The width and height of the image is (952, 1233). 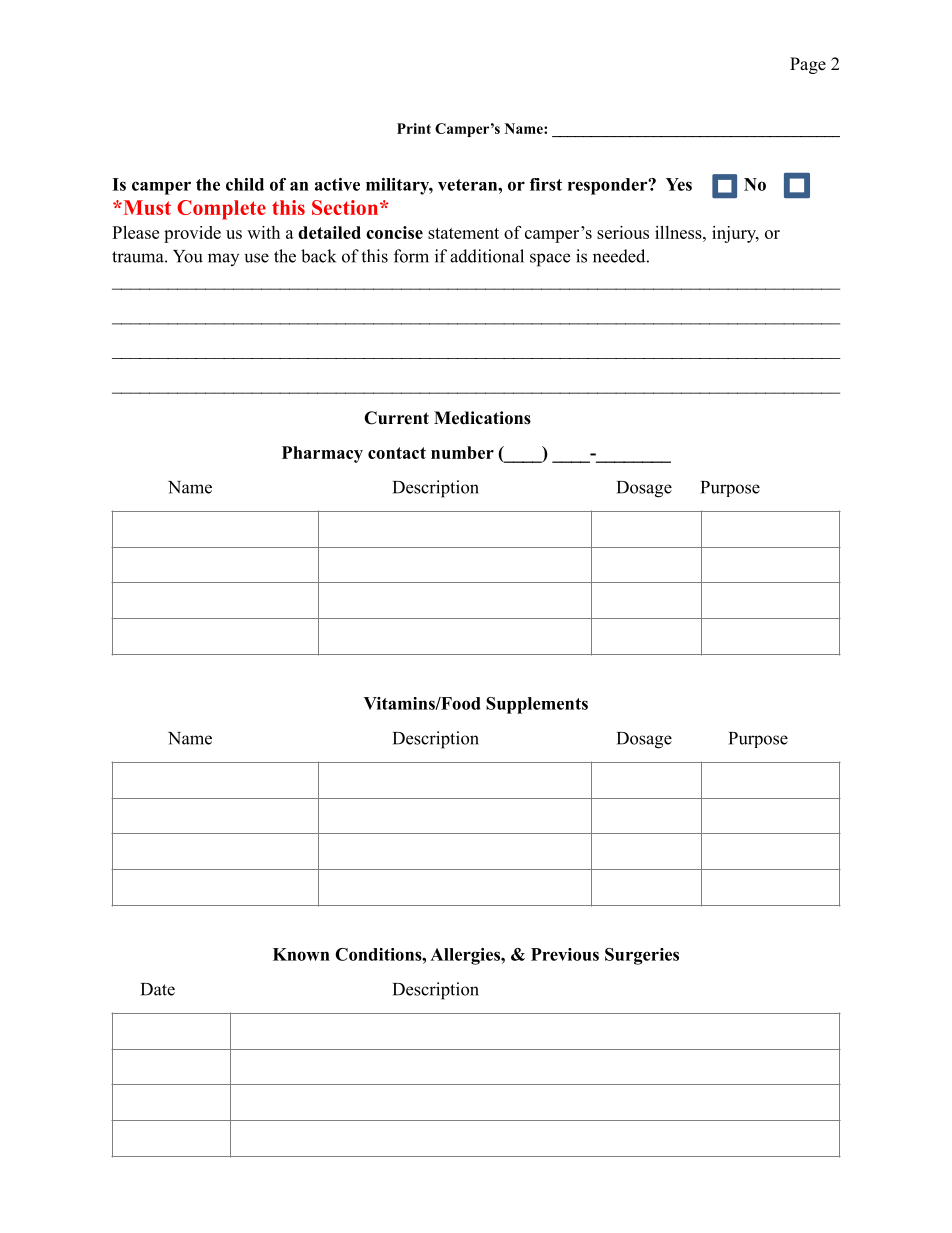 I want to click on Known, so click(x=301, y=954).
